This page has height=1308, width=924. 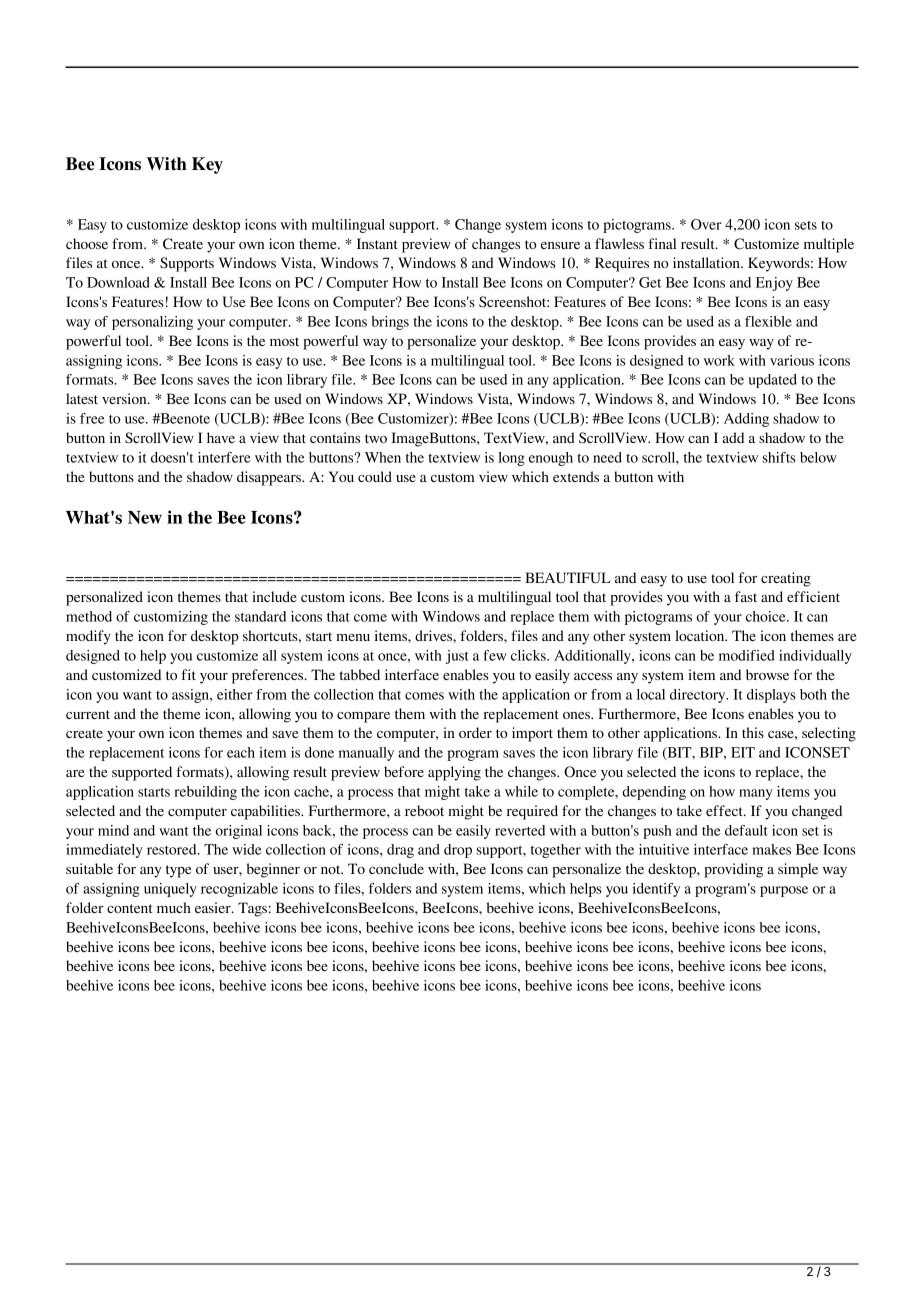 What do you see at coordinates (706, 224) in the page?
I see `Over` at bounding box center [706, 224].
